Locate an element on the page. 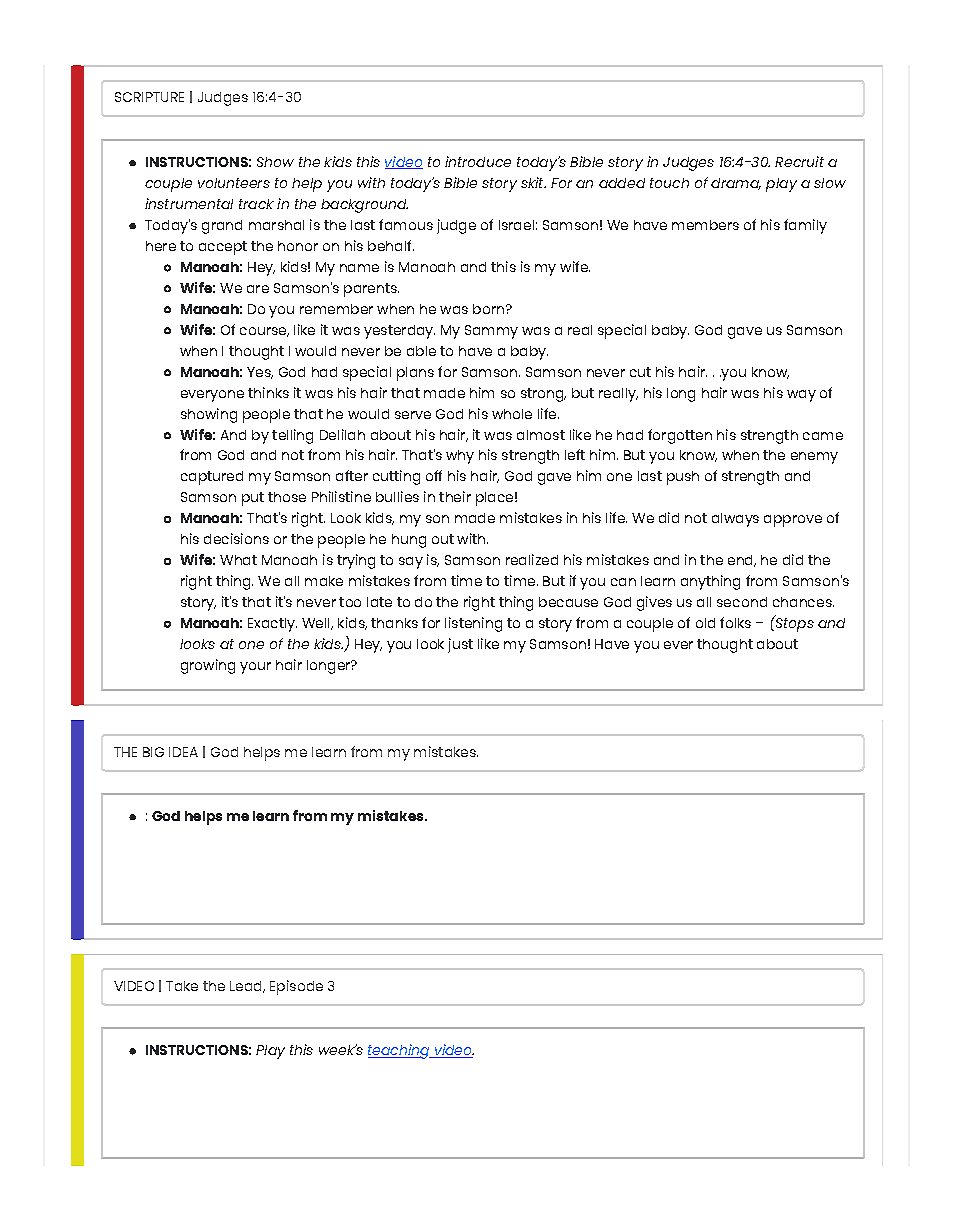  accept is located at coordinates (223, 248).
